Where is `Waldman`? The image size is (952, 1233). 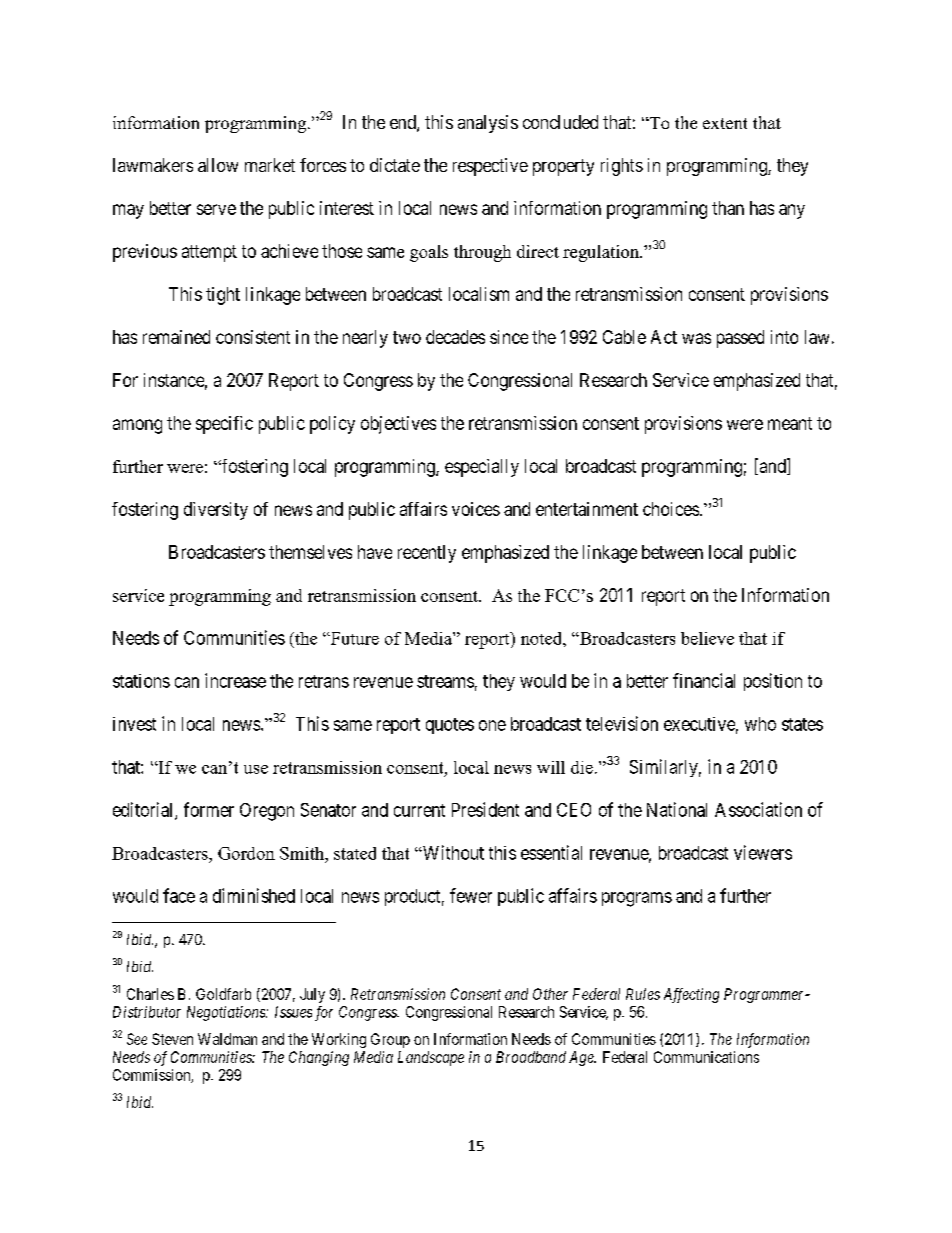
Waldman is located at coordinates (227, 1039).
